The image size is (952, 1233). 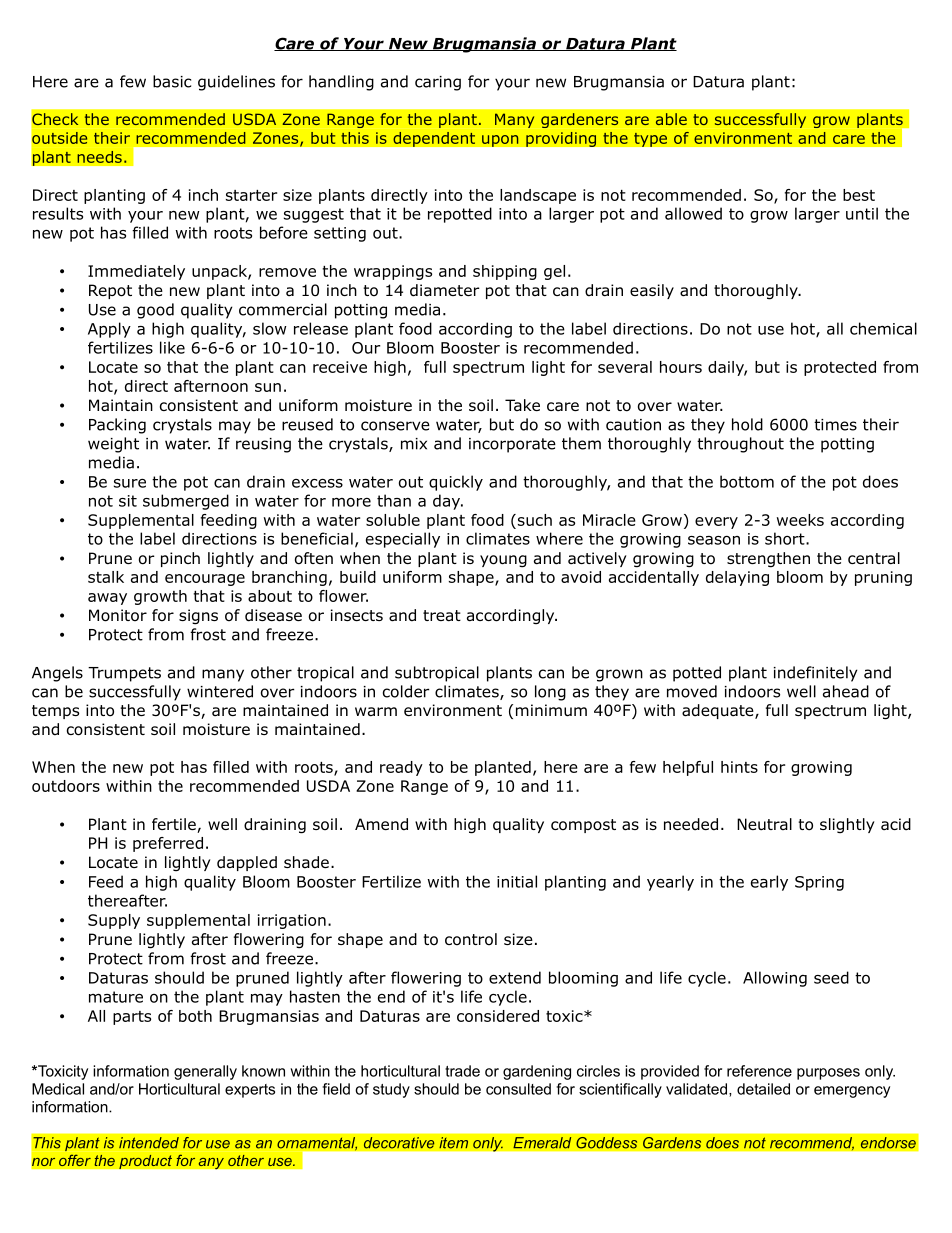 What do you see at coordinates (172, 81) in the image?
I see `basic` at bounding box center [172, 81].
